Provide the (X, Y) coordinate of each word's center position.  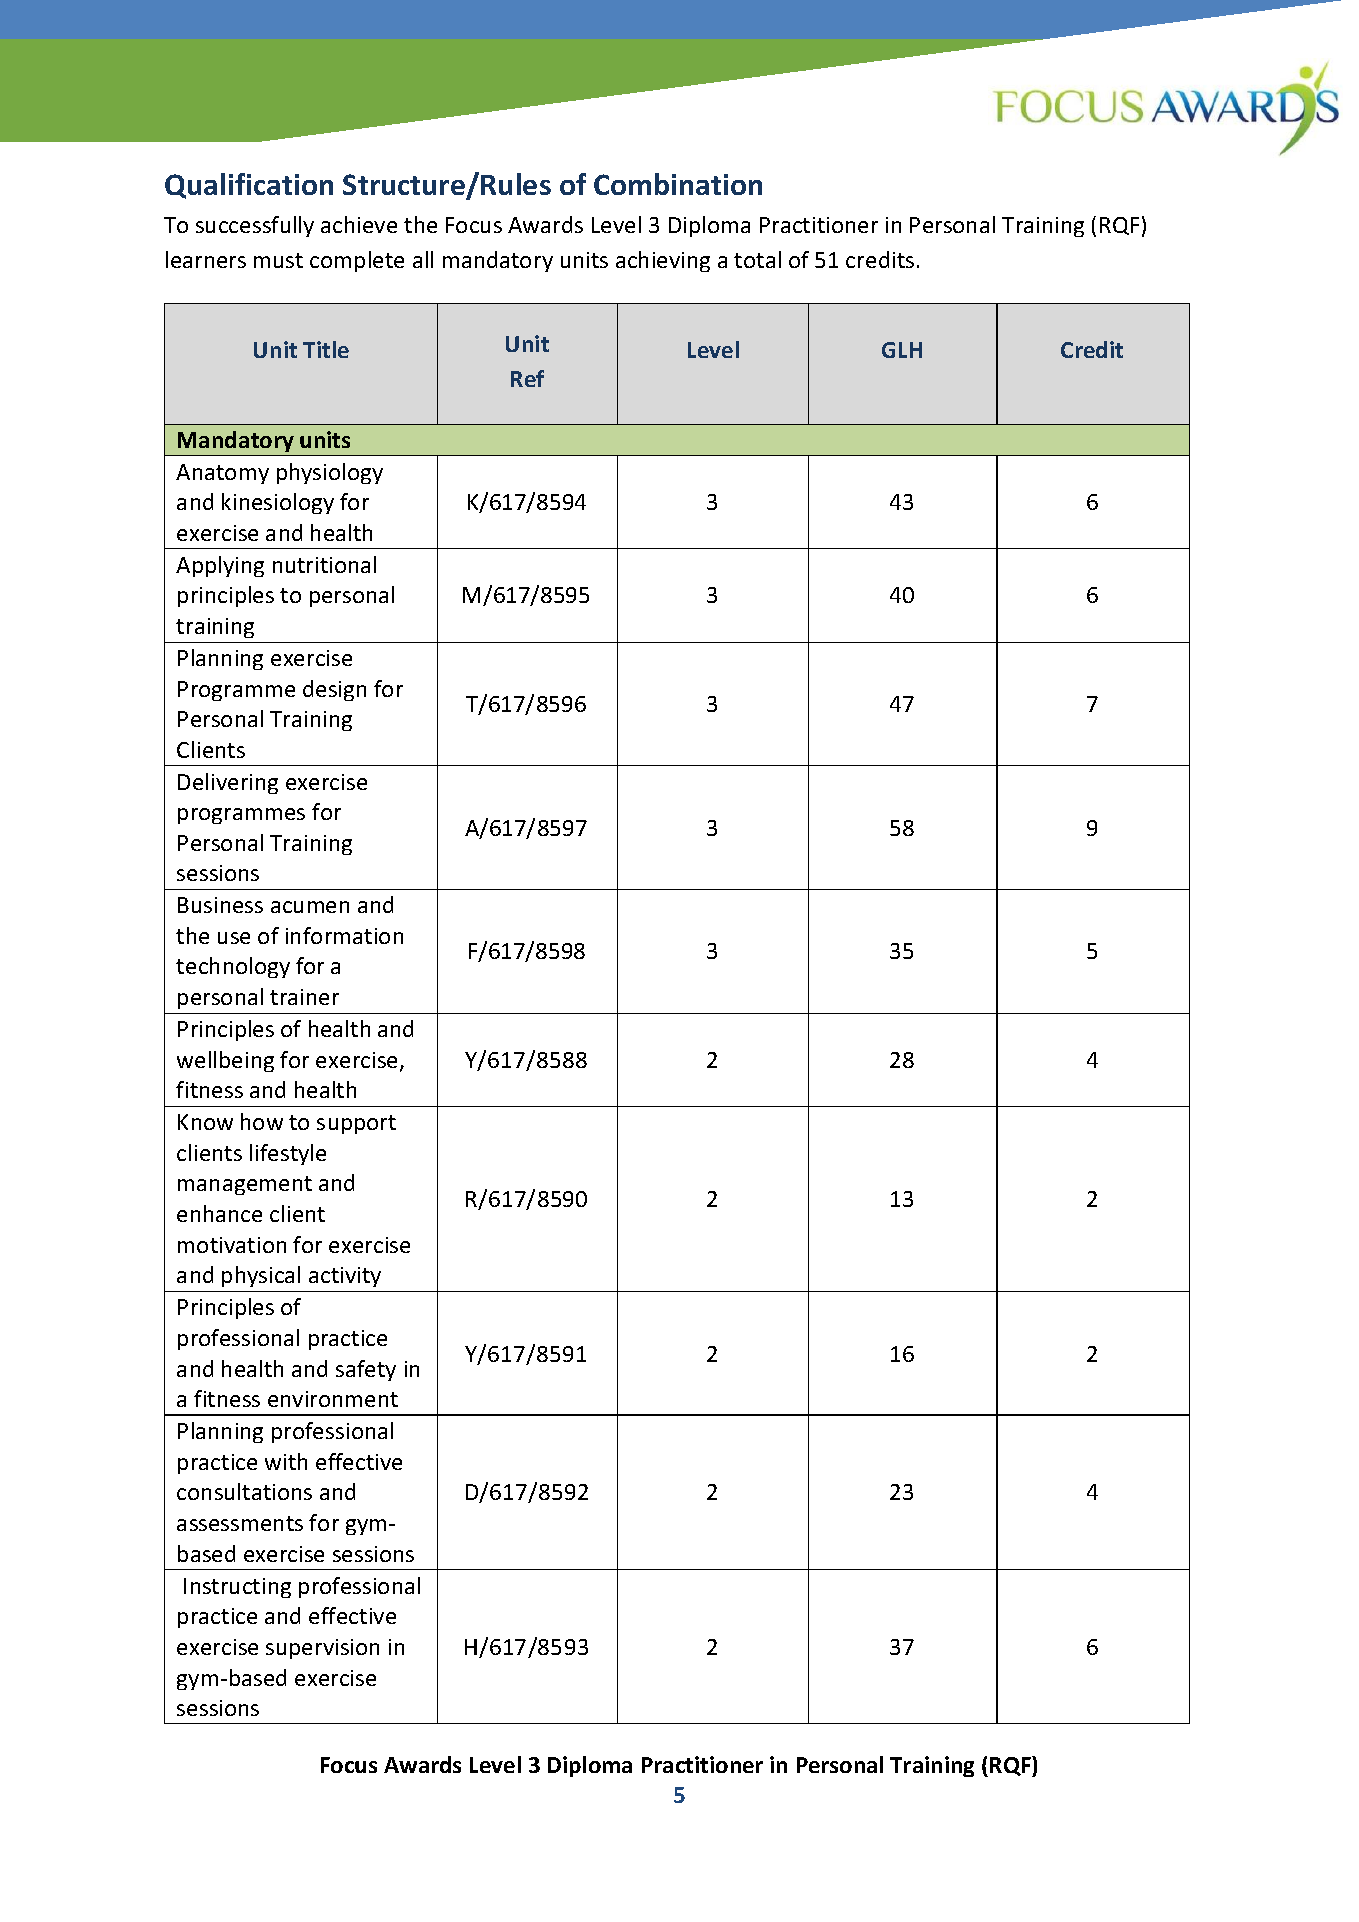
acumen (310, 907)
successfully (255, 226)
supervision (322, 1649)
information (344, 935)
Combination (678, 184)
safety (366, 1370)
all (423, 259)
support (356, 1124)
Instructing (237, 1588)
